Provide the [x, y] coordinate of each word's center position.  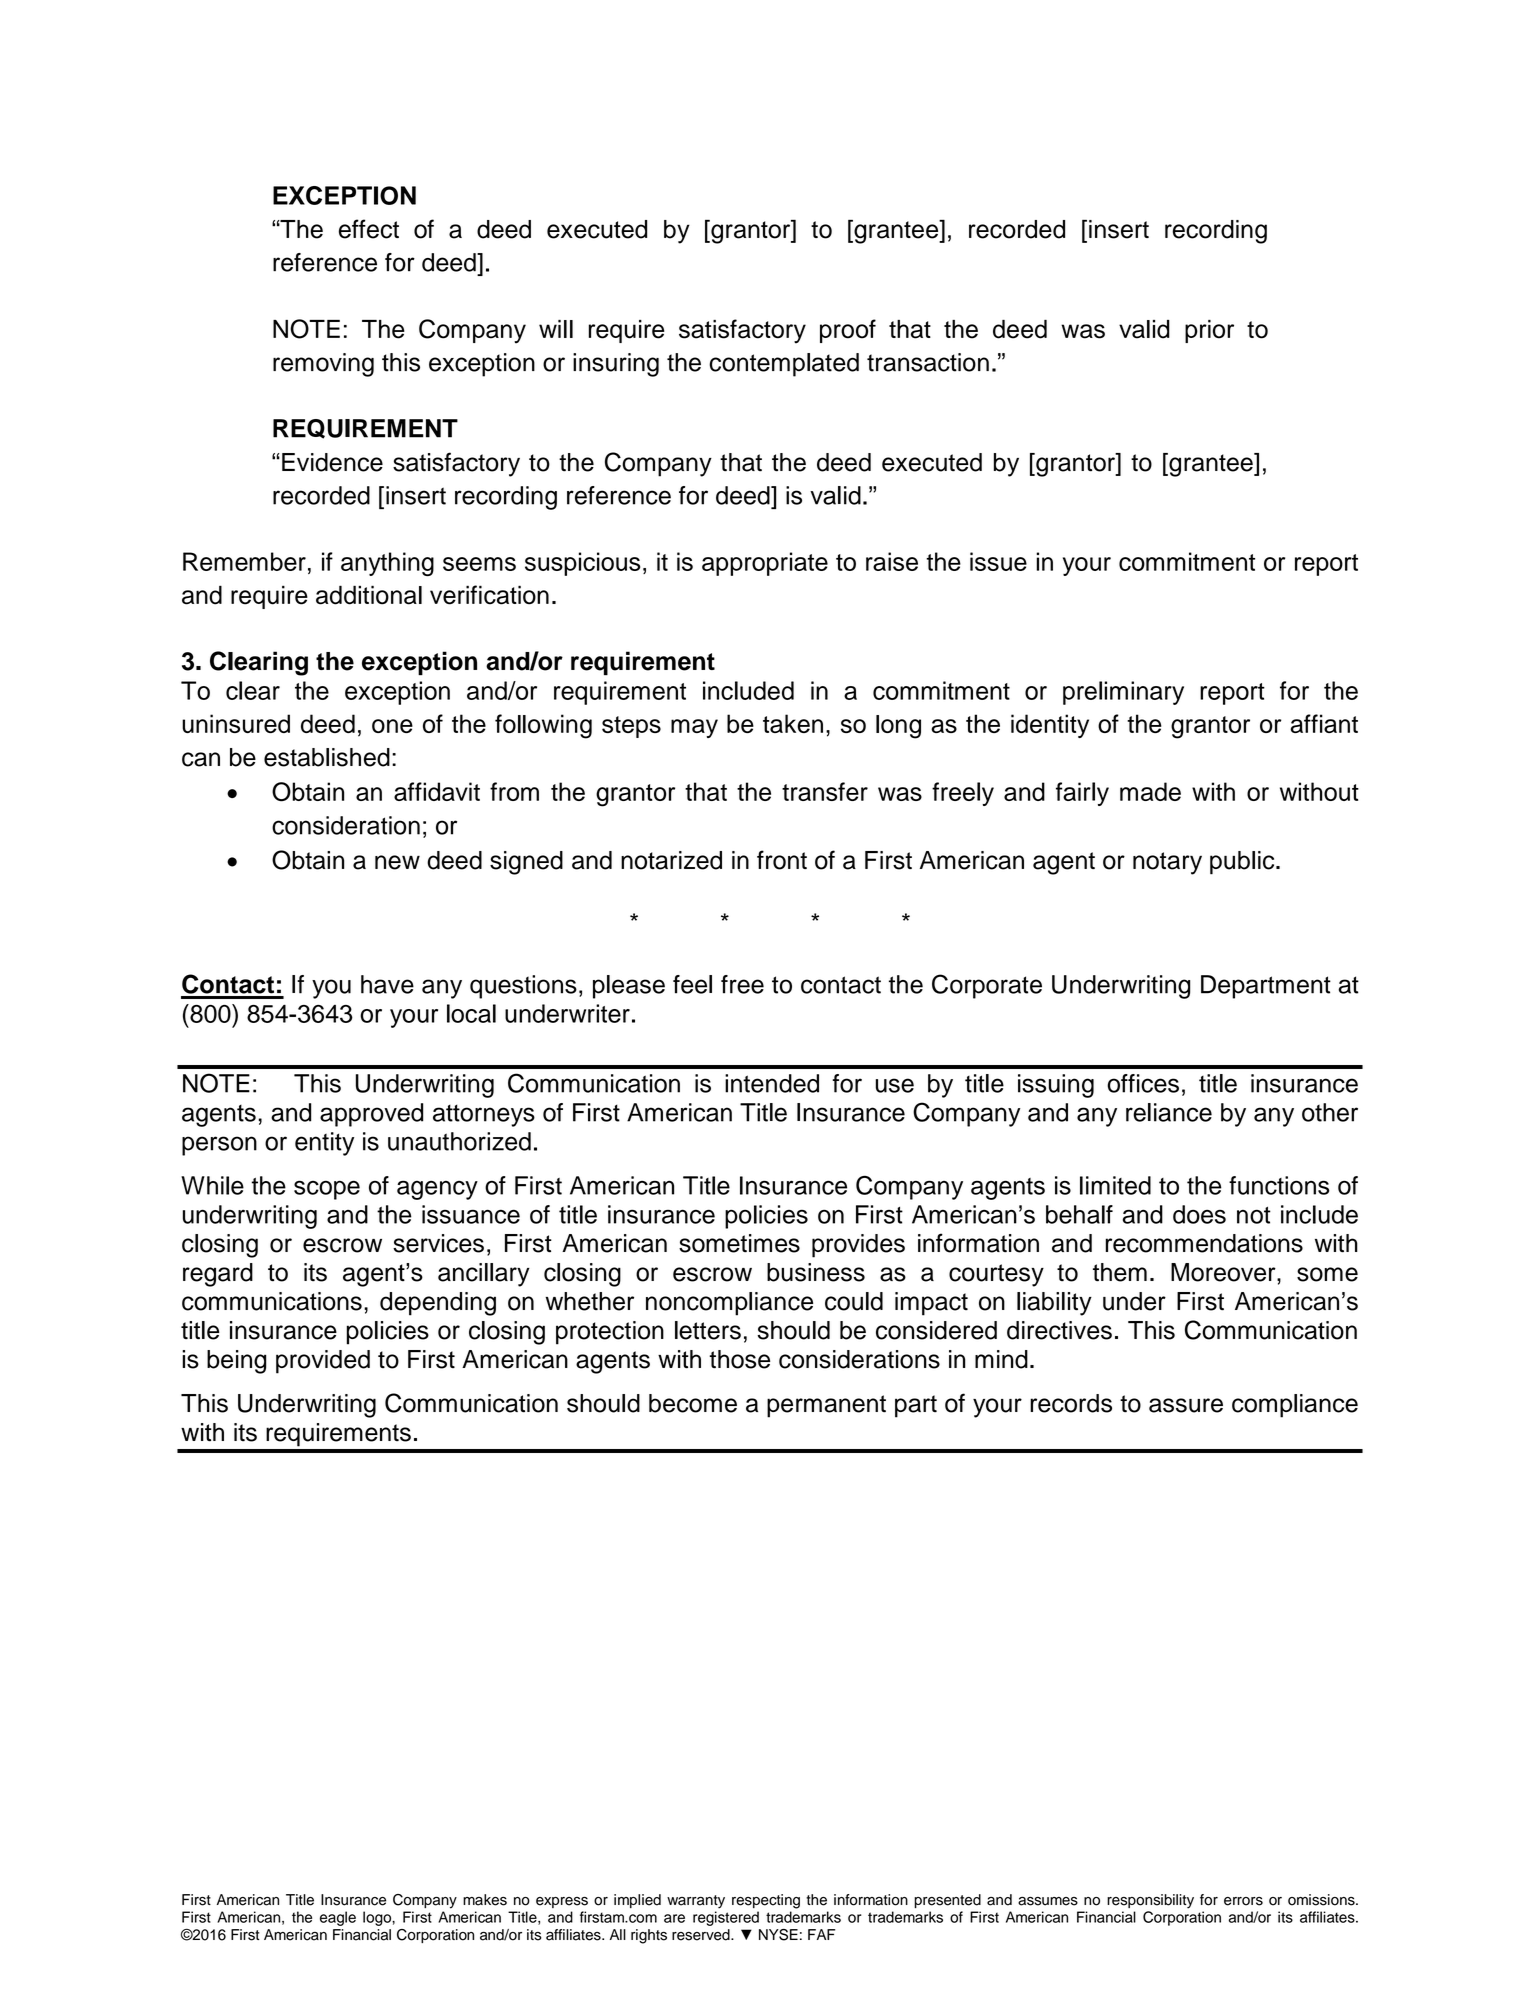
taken [793, 723]
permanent [826, 1406]
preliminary [1123, 693]
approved [371, 1115]
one [392, 726]
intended [772, 1083]
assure [1186, 1405]
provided [323, 1362]
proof [848, 331]
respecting [766, 1901]
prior [1209, 331]
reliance [1169, 1112]
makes [485, 1900]
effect [369, 229]
